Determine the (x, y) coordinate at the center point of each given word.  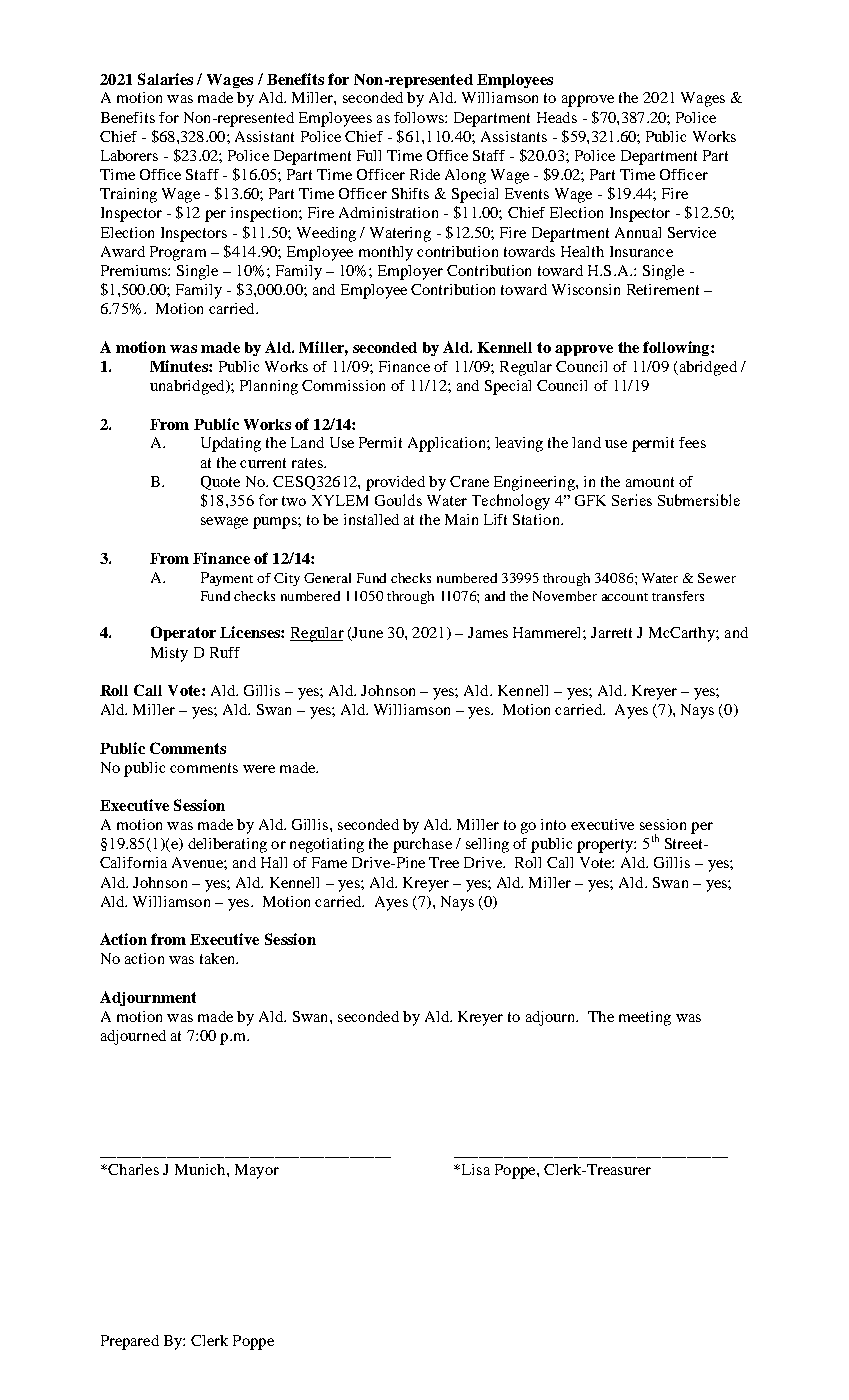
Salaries (165, 79)
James (488, 632)
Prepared (130, 1342)
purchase (422, 845)
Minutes (180, 366)
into (553, 824)
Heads (557, 117)
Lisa (474, 1169)
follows (420, 117)
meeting (645, 1018)
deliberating (227, 845)
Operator (183, 633)
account (625, 597)
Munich (201, 1169)
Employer (410, 272)
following (677, 348)
